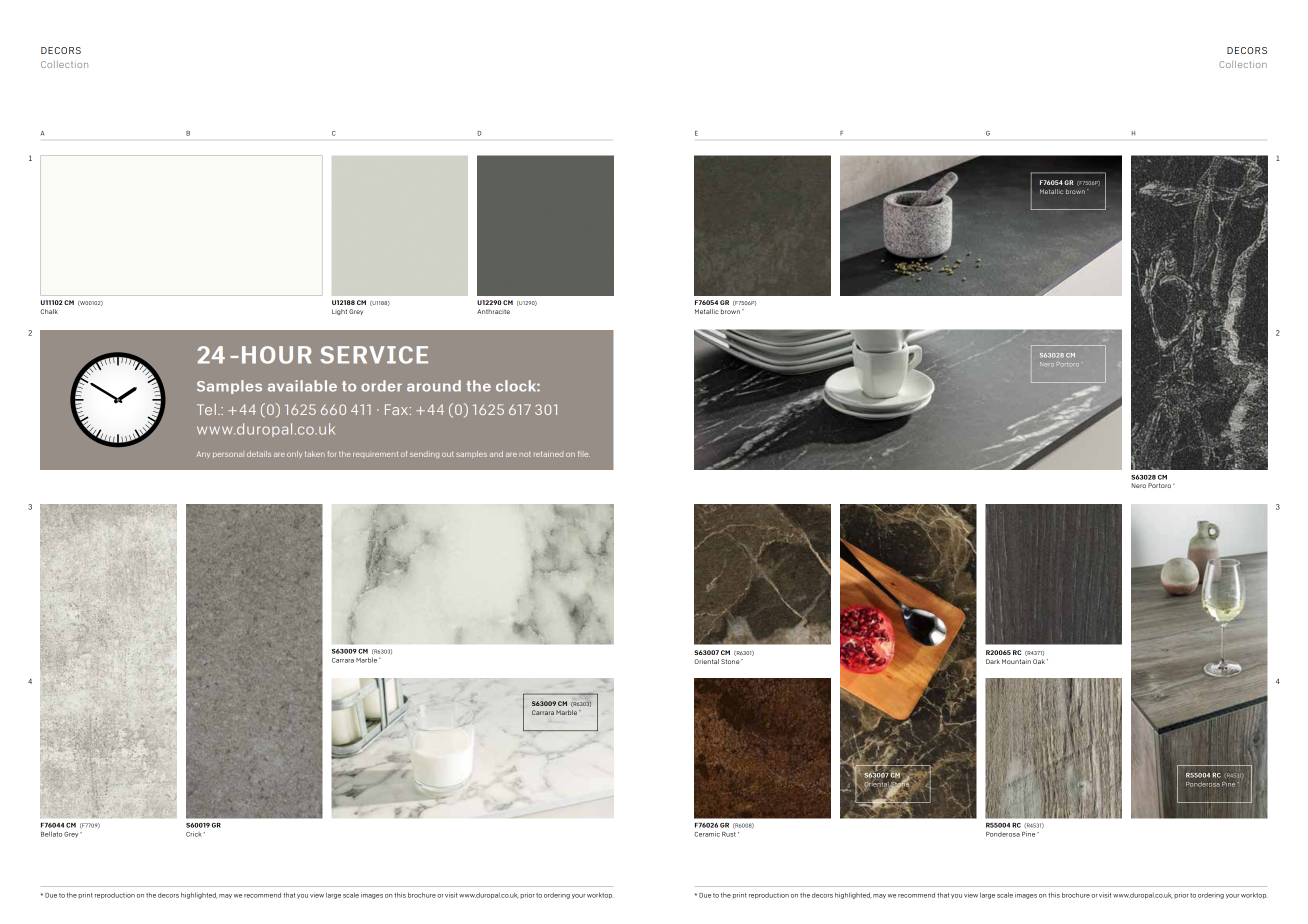 Image resolution: width=1308 pixels, height=924 pixels. What do you see at coordinates (729, 834) in the document?
I see `Rust` at bounding box center [729, 834].
